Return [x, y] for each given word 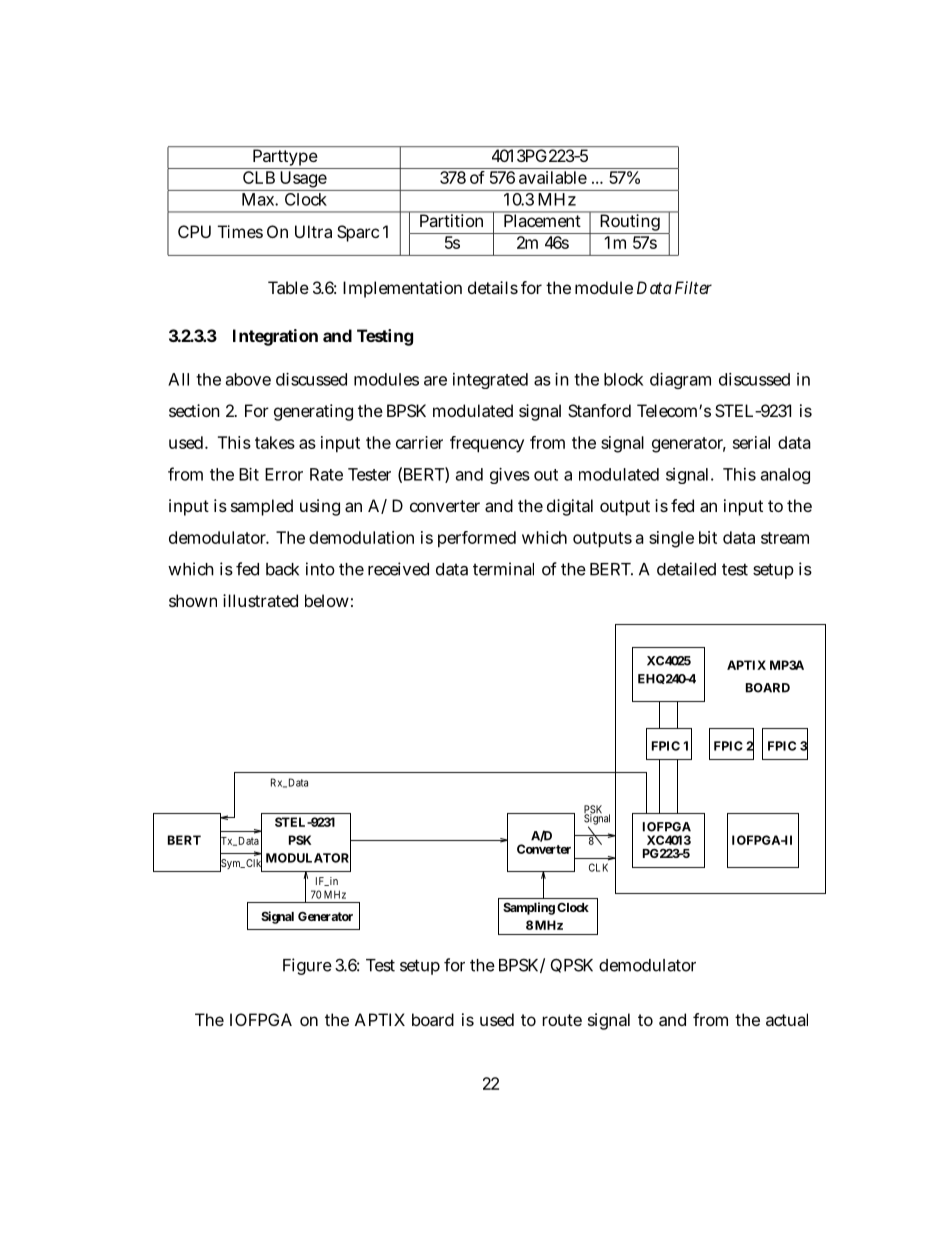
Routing [630, 224]
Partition [451, 220]
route [562, 1020]
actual [787, 1019]
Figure [307, 966]
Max [260, 199]
